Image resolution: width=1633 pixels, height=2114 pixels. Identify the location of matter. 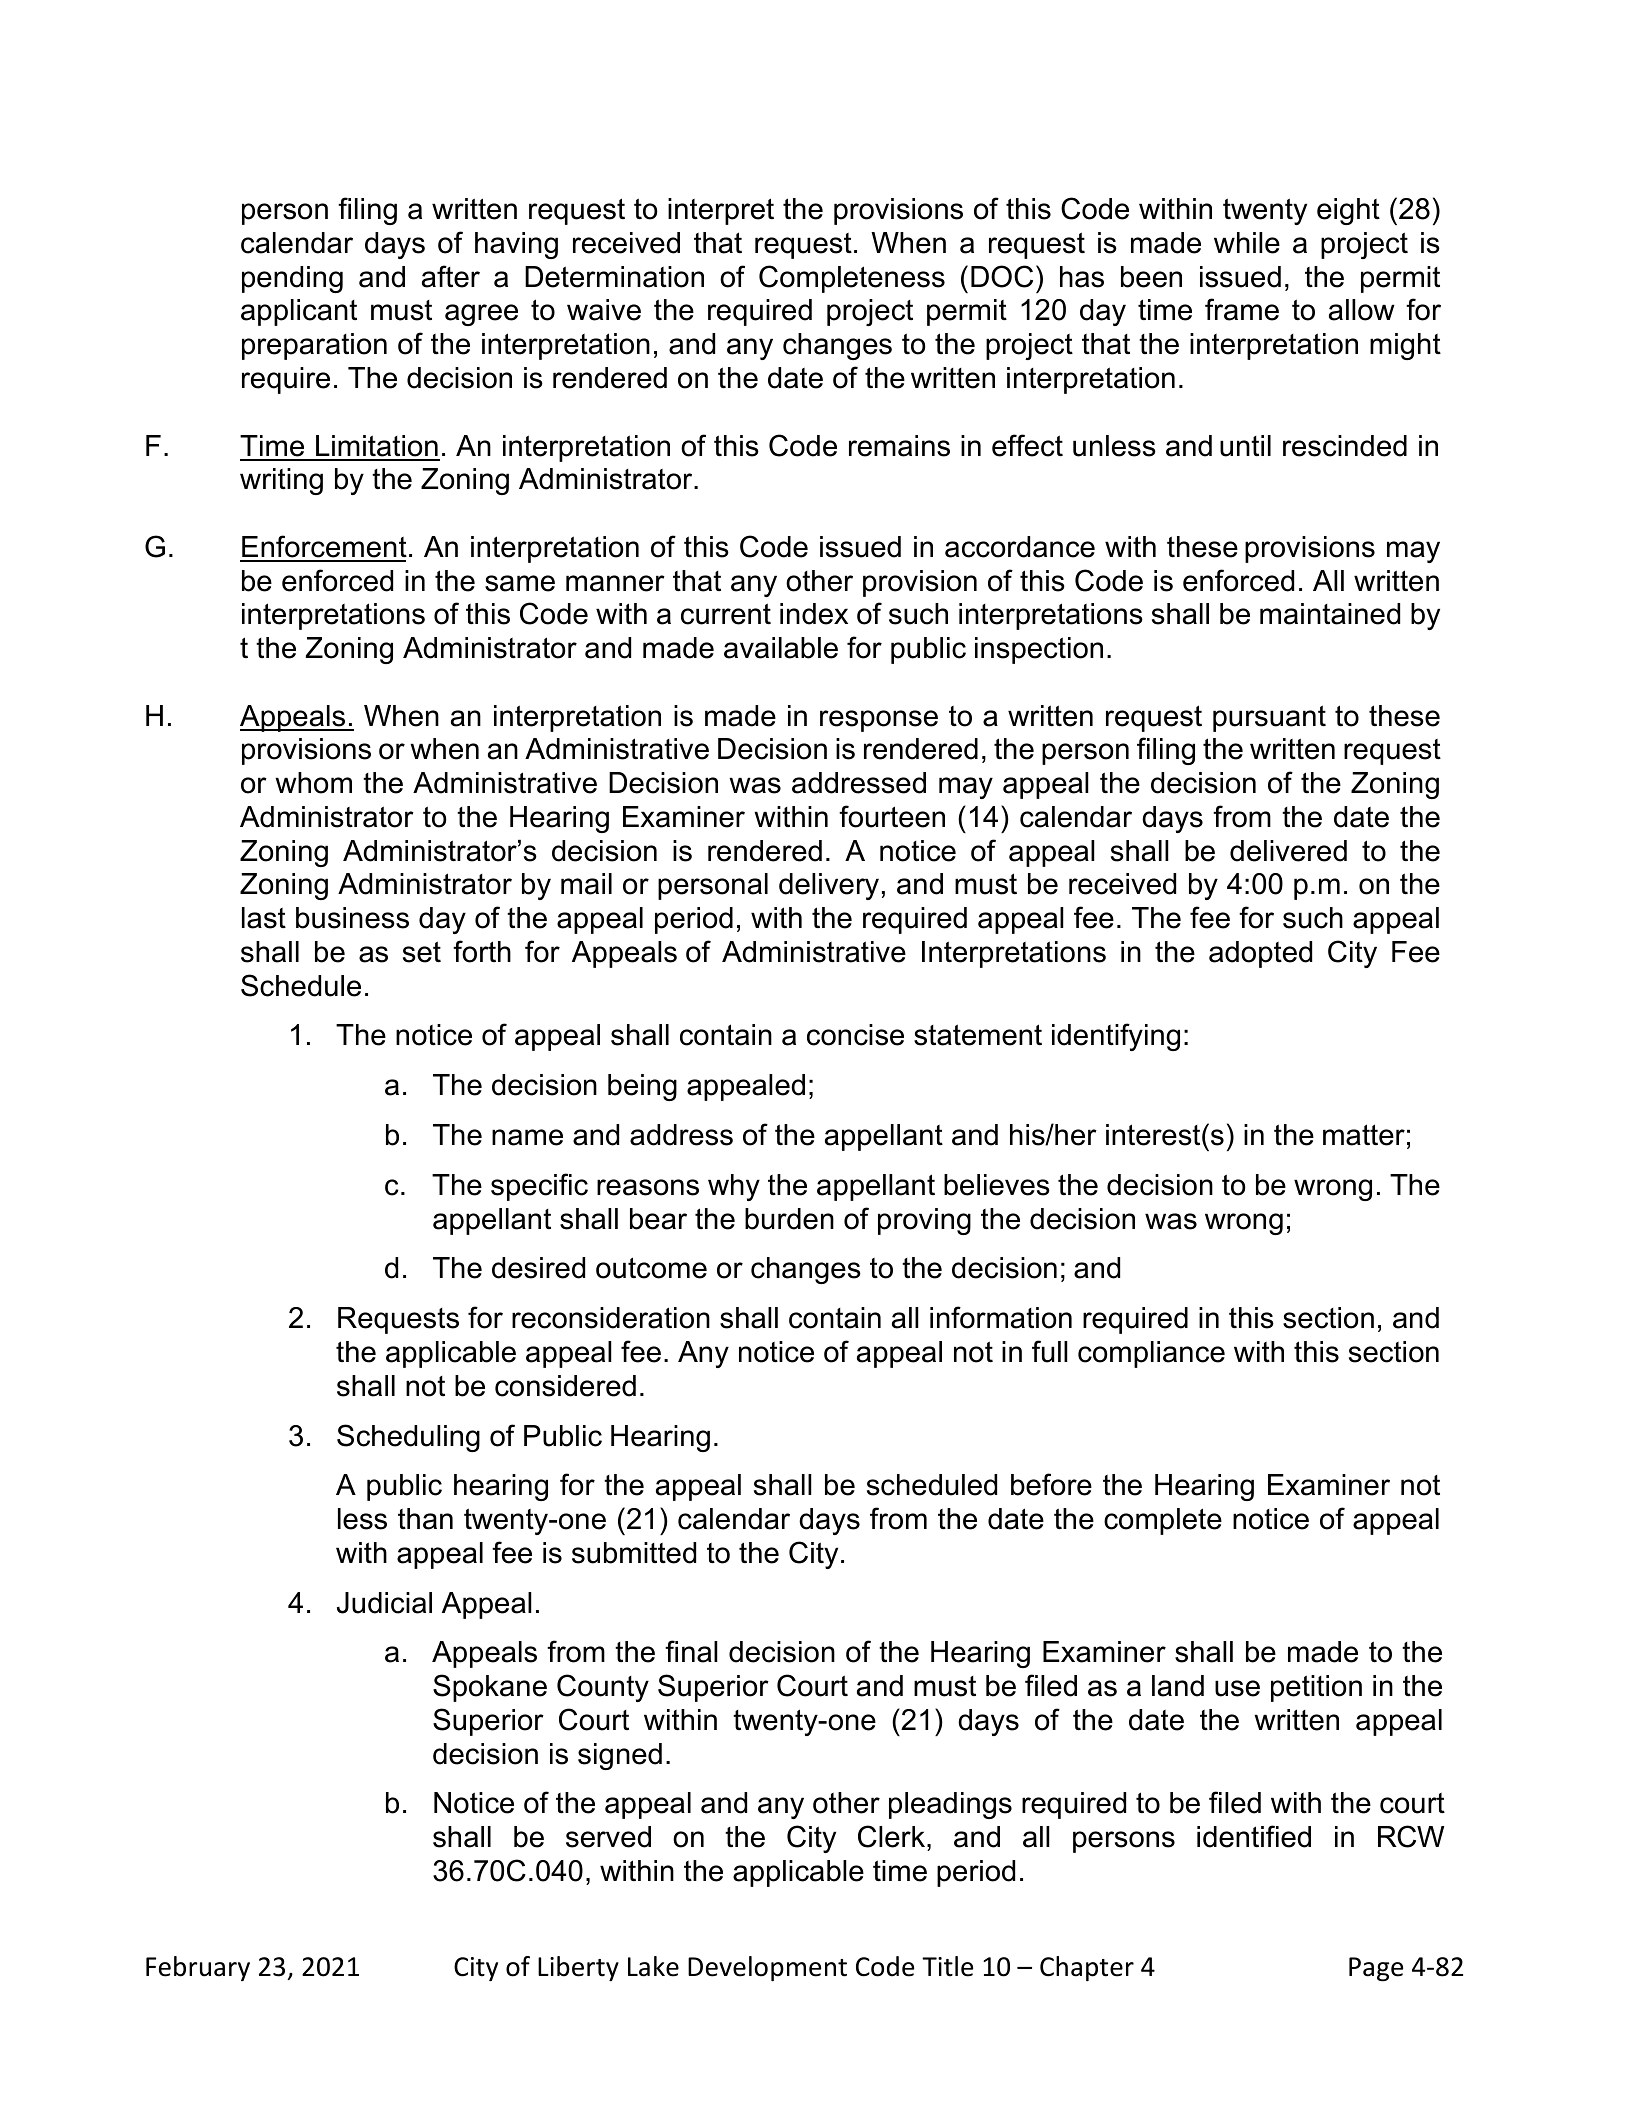
(1364, 1135).
